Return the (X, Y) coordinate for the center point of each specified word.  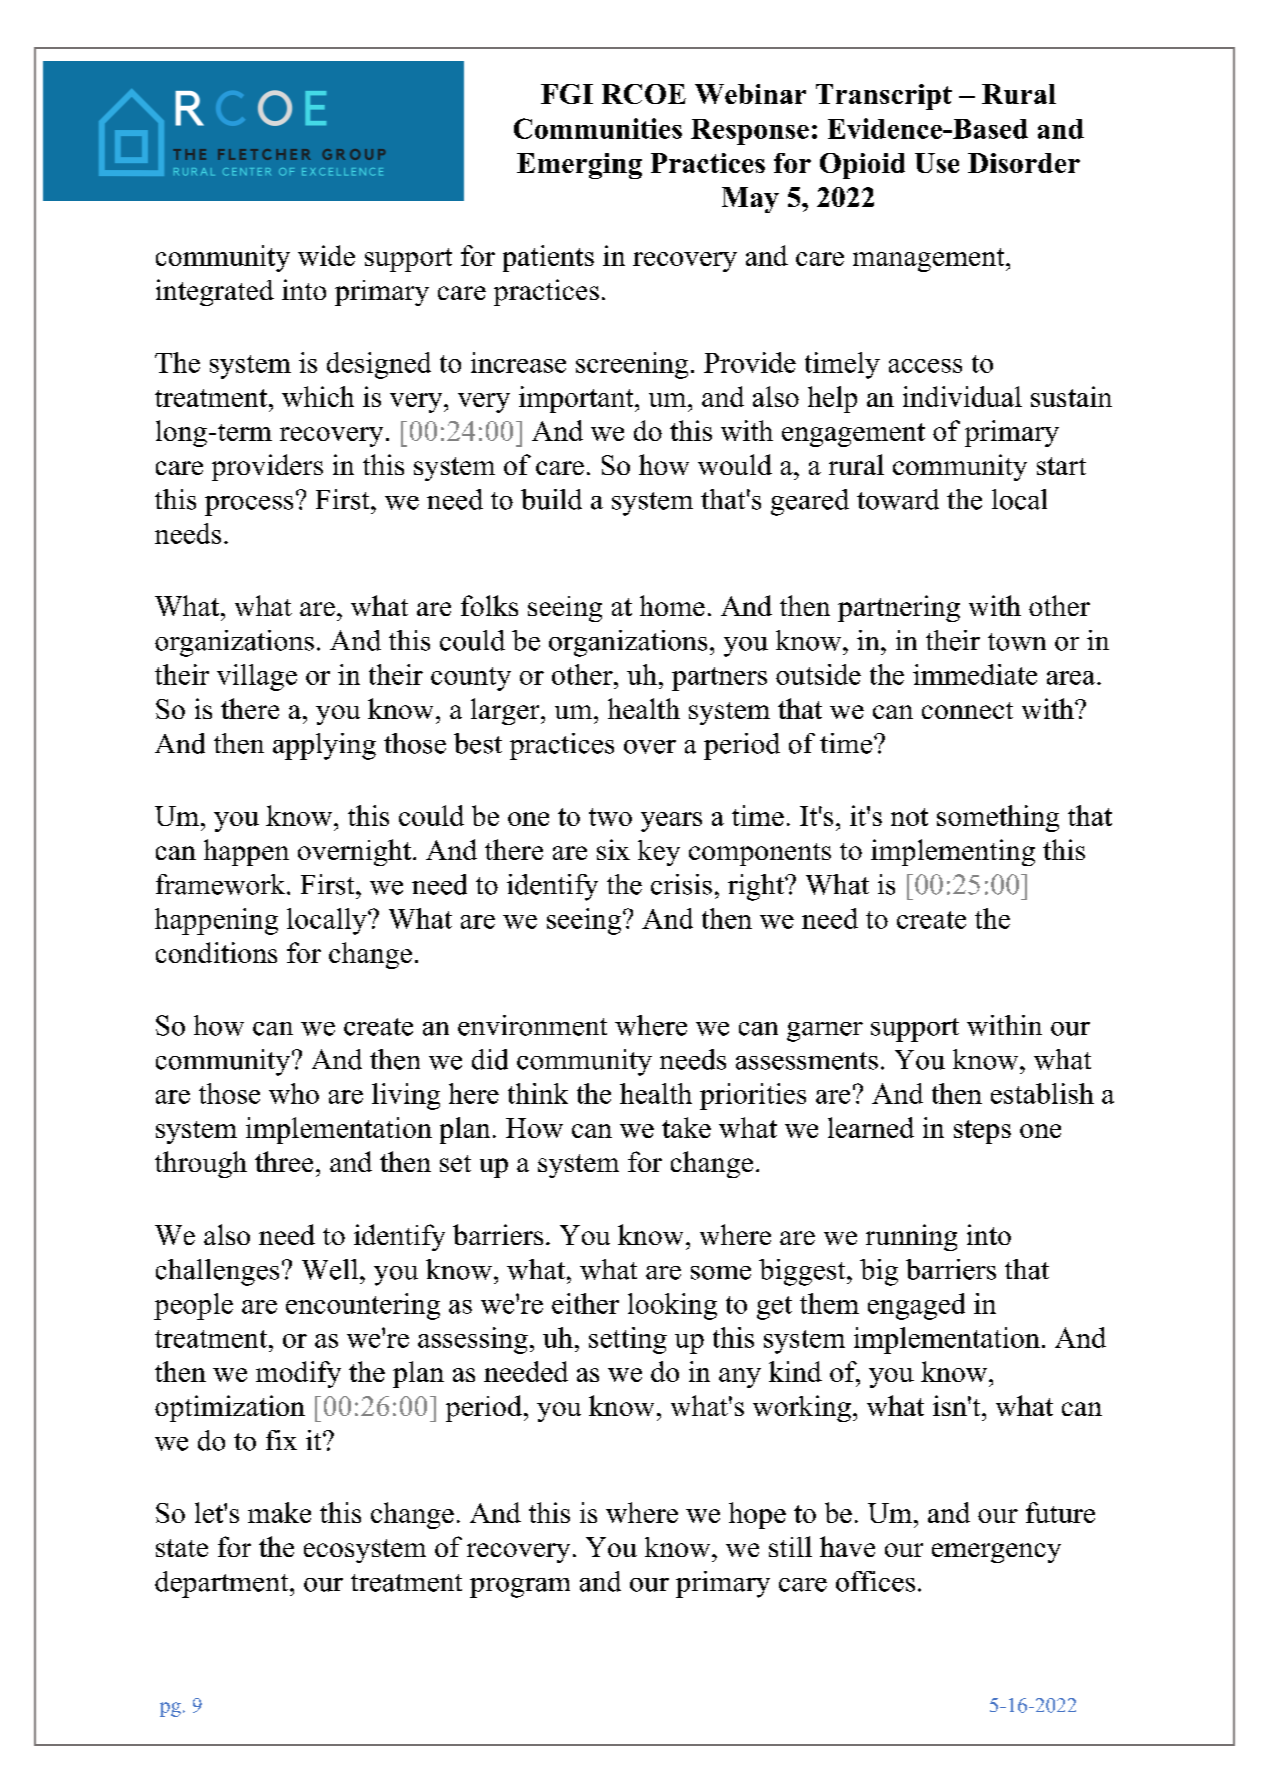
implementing (953, 852)
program (520, 1588)
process (249, 506)
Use (937, 163)
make (279, 1512)
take (686, 1127)
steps (982, 1132)
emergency (996, 1553)
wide (326, 255)
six (613, 849)
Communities (598, 128)
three (284, 1161)
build (551, 499)
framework (222, 884)
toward (898, 499)
